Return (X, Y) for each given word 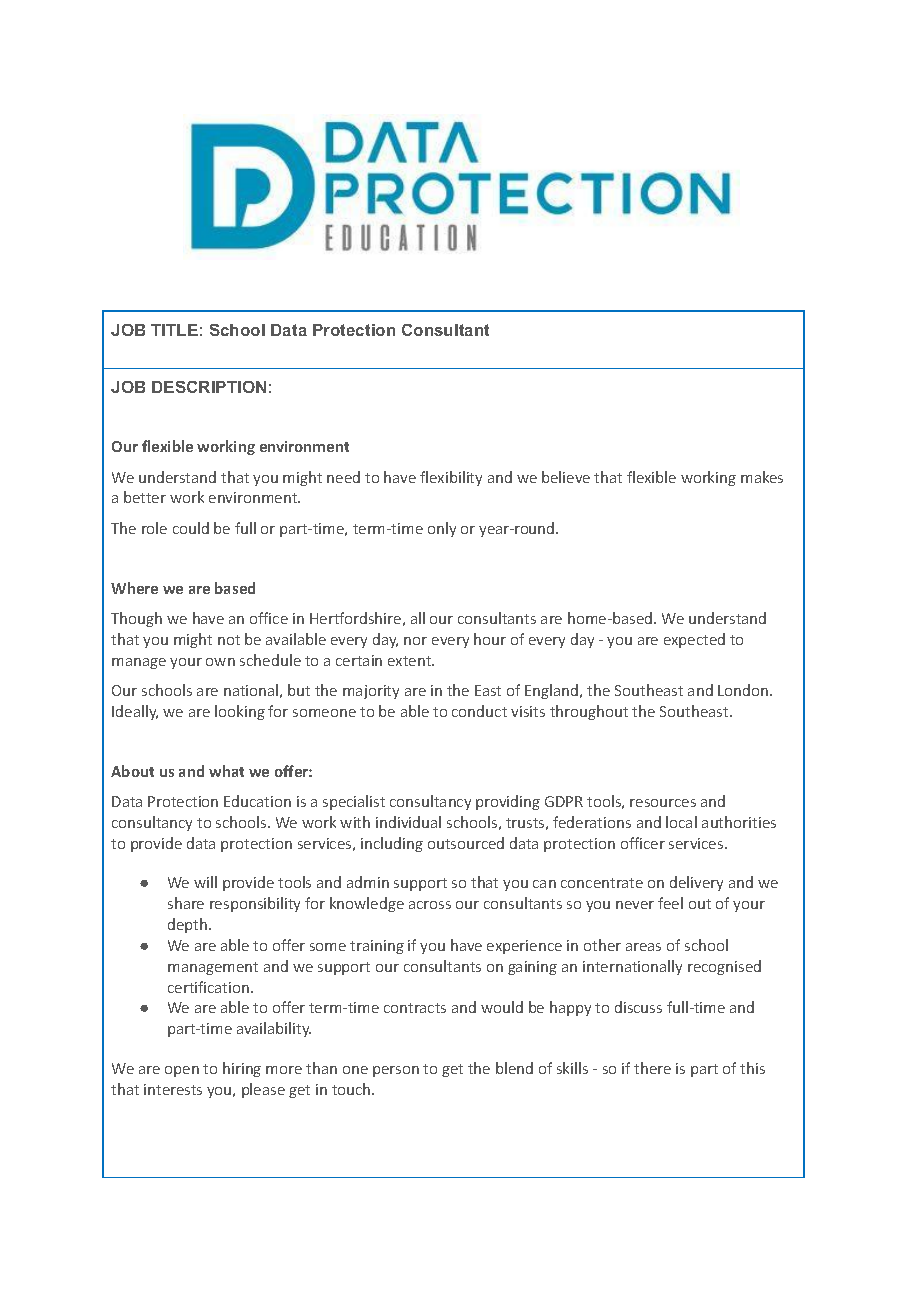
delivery (696, 883)
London (744, 690)
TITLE (174, 330)
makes (762, 477)
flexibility (451, 478)
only (442, 529)
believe (566, 477)
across (430, 905)
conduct (479, 711)
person (396, 1071)
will (205, 882)
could (191, 528)
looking (240, 712)
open (182, 1071)
